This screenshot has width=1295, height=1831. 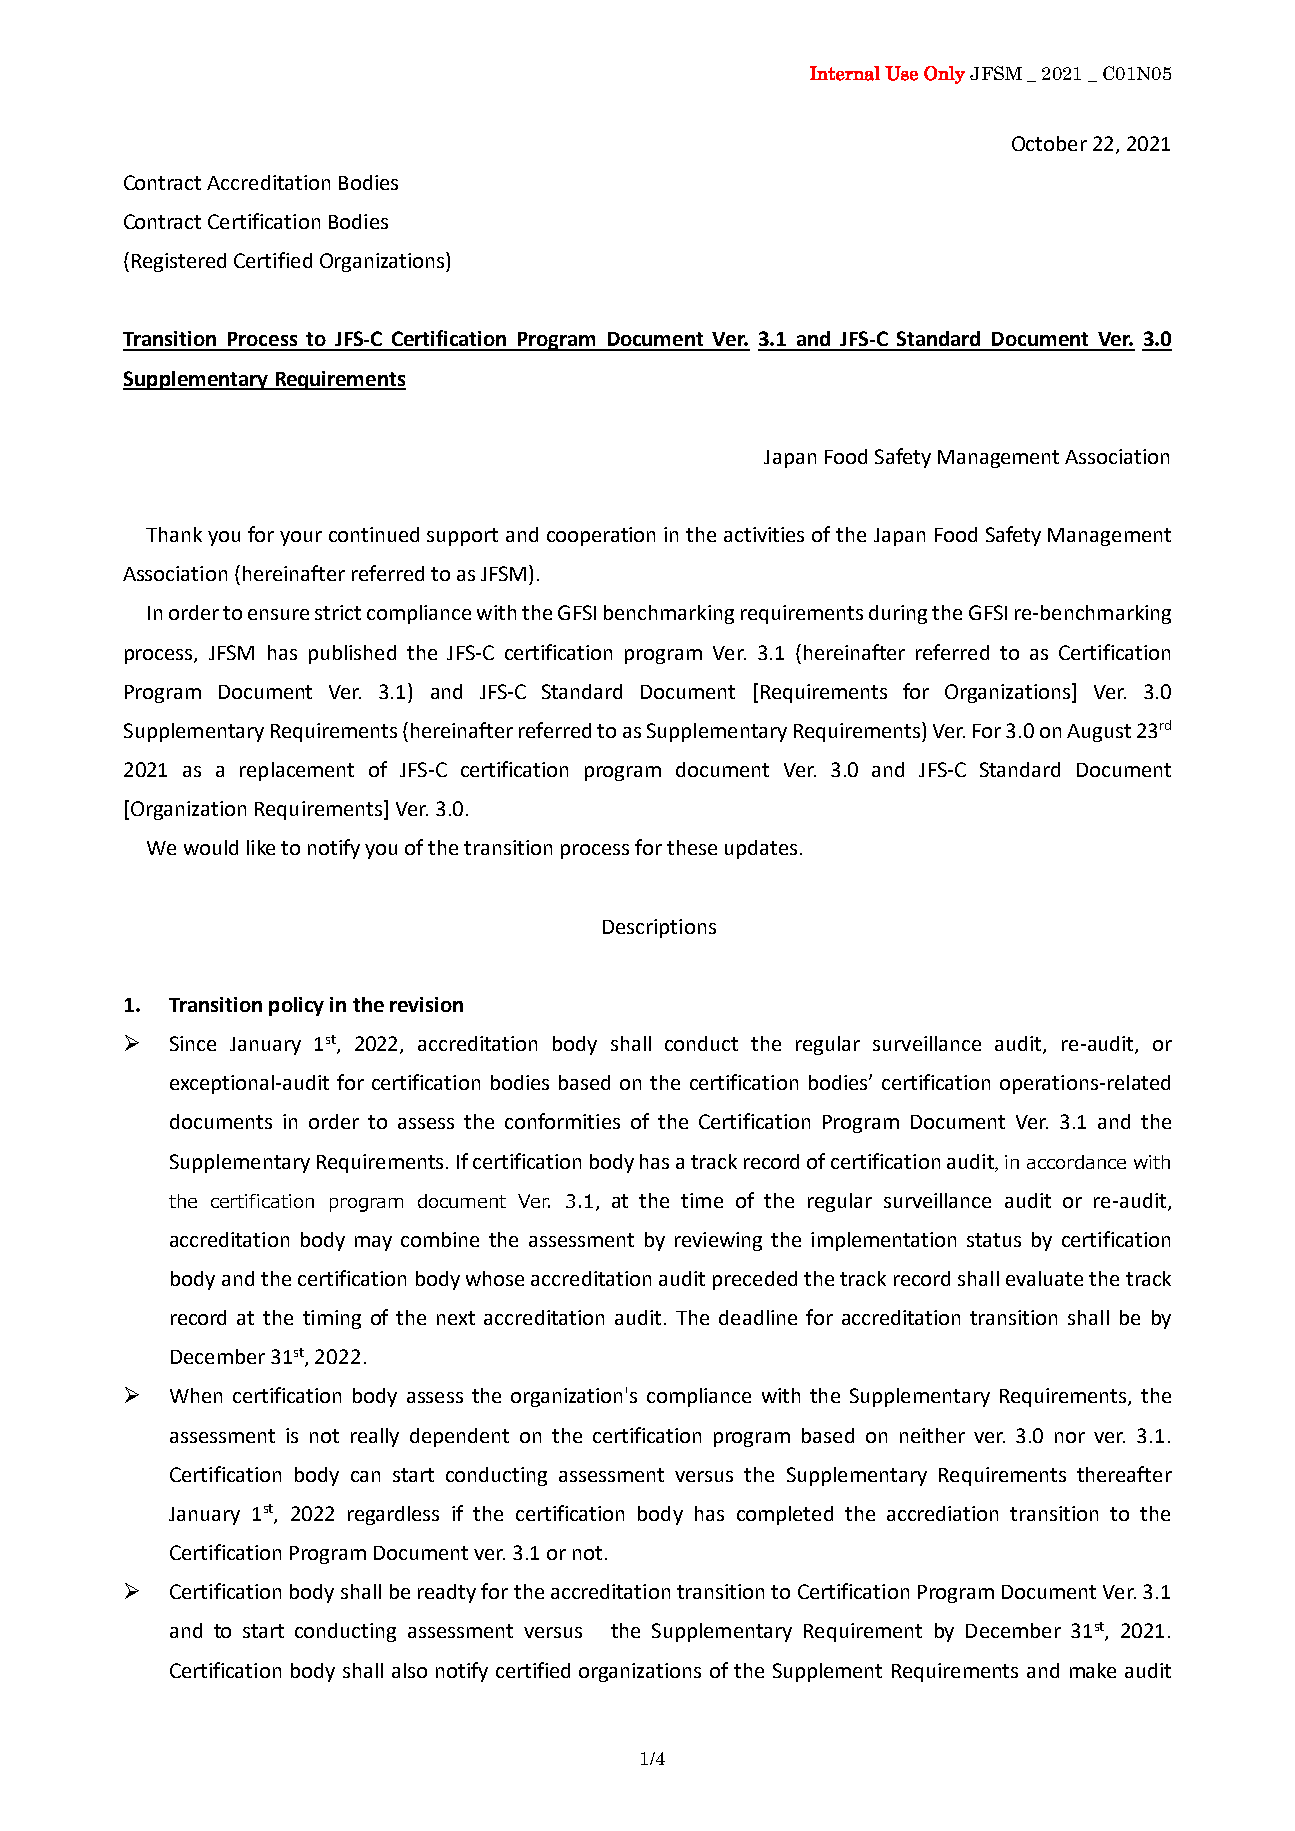 I want to click on ensure, so click(x=278, y=614).
